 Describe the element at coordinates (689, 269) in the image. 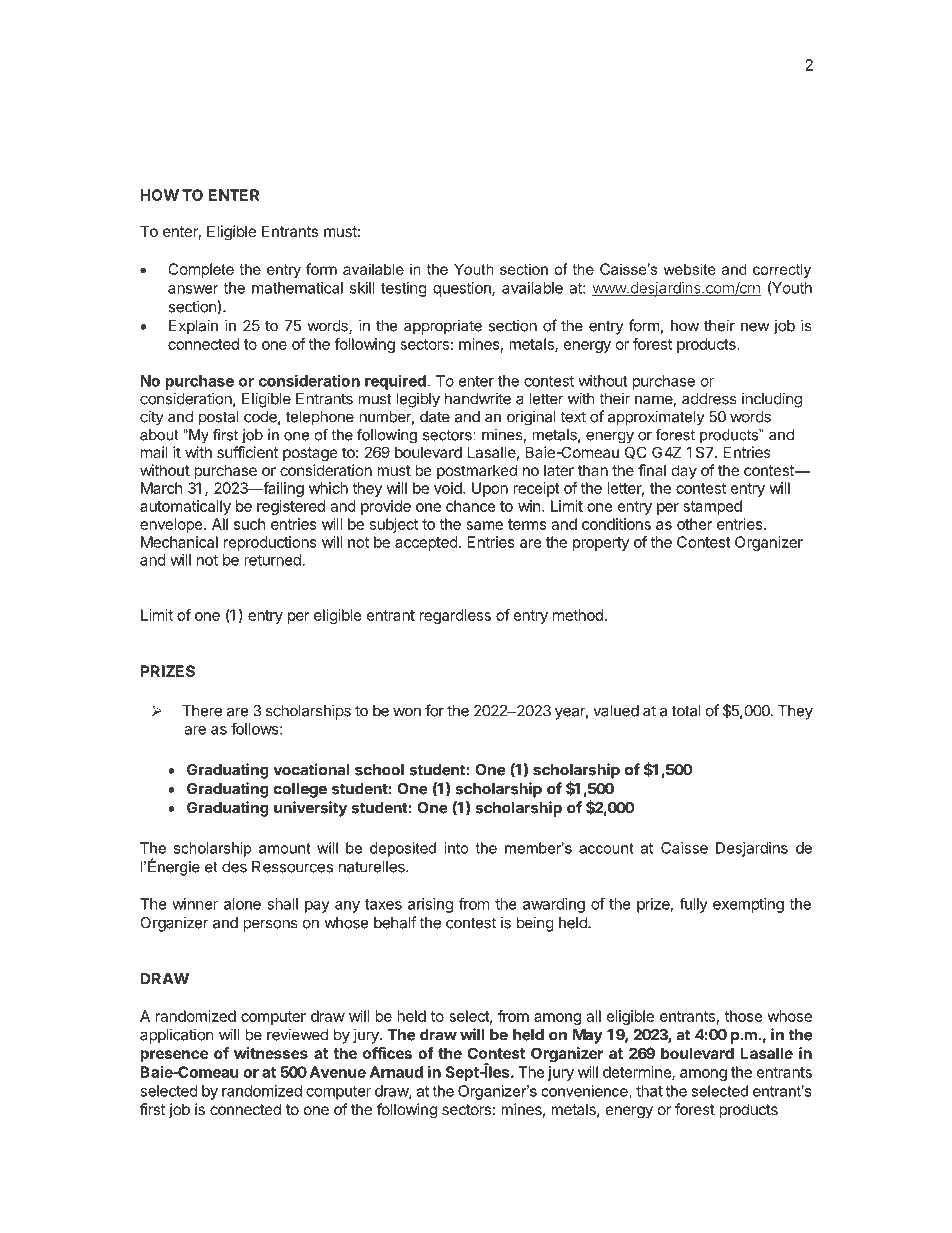

I see `website` at that location.
